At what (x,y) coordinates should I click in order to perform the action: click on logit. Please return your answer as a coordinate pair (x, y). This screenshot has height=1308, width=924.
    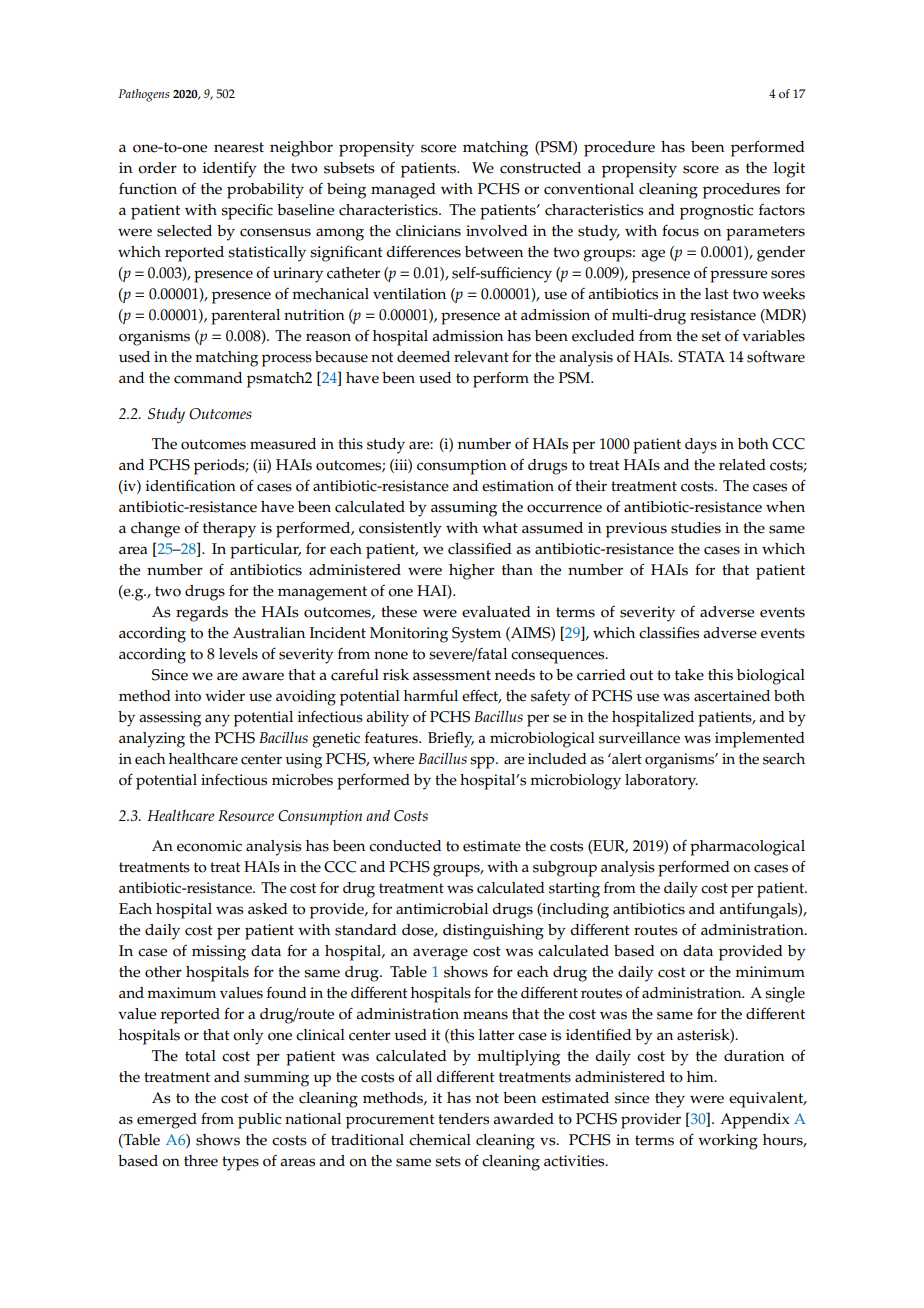
    Looking at the image, I should click on (789, 170).
